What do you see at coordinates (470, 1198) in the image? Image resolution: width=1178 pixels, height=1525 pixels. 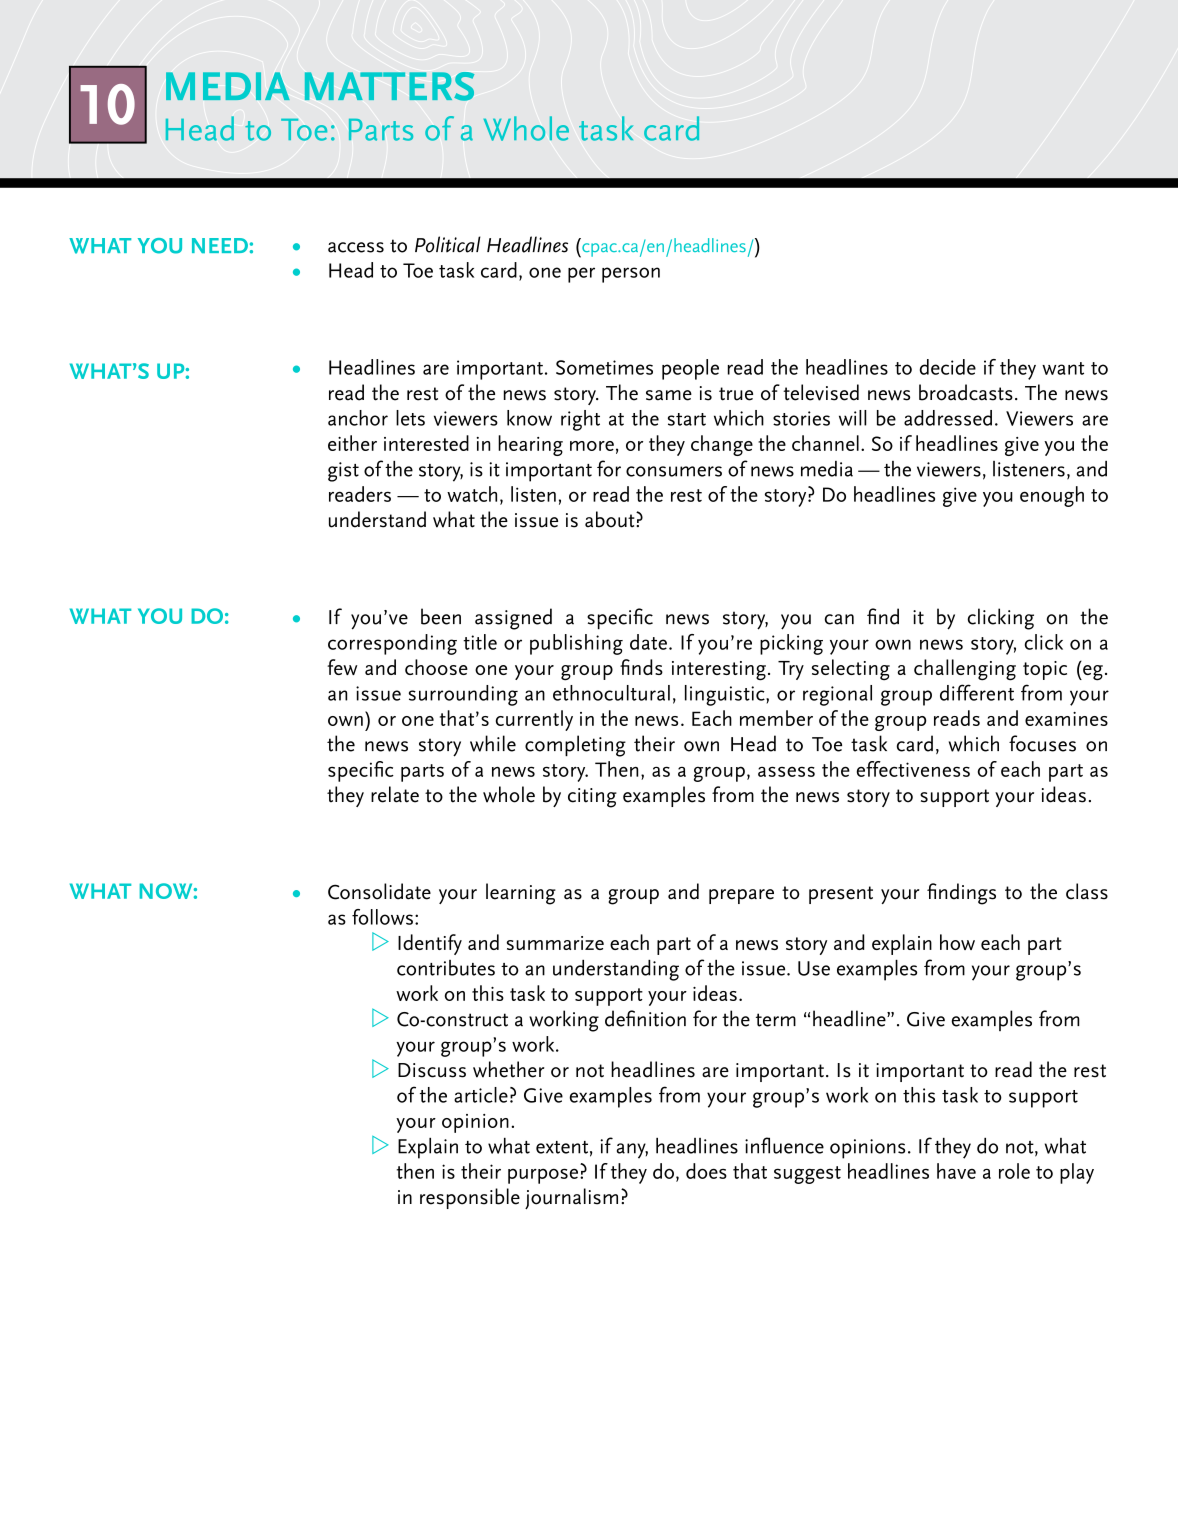 I see `responsible` at bounding box center [470, 1198].
